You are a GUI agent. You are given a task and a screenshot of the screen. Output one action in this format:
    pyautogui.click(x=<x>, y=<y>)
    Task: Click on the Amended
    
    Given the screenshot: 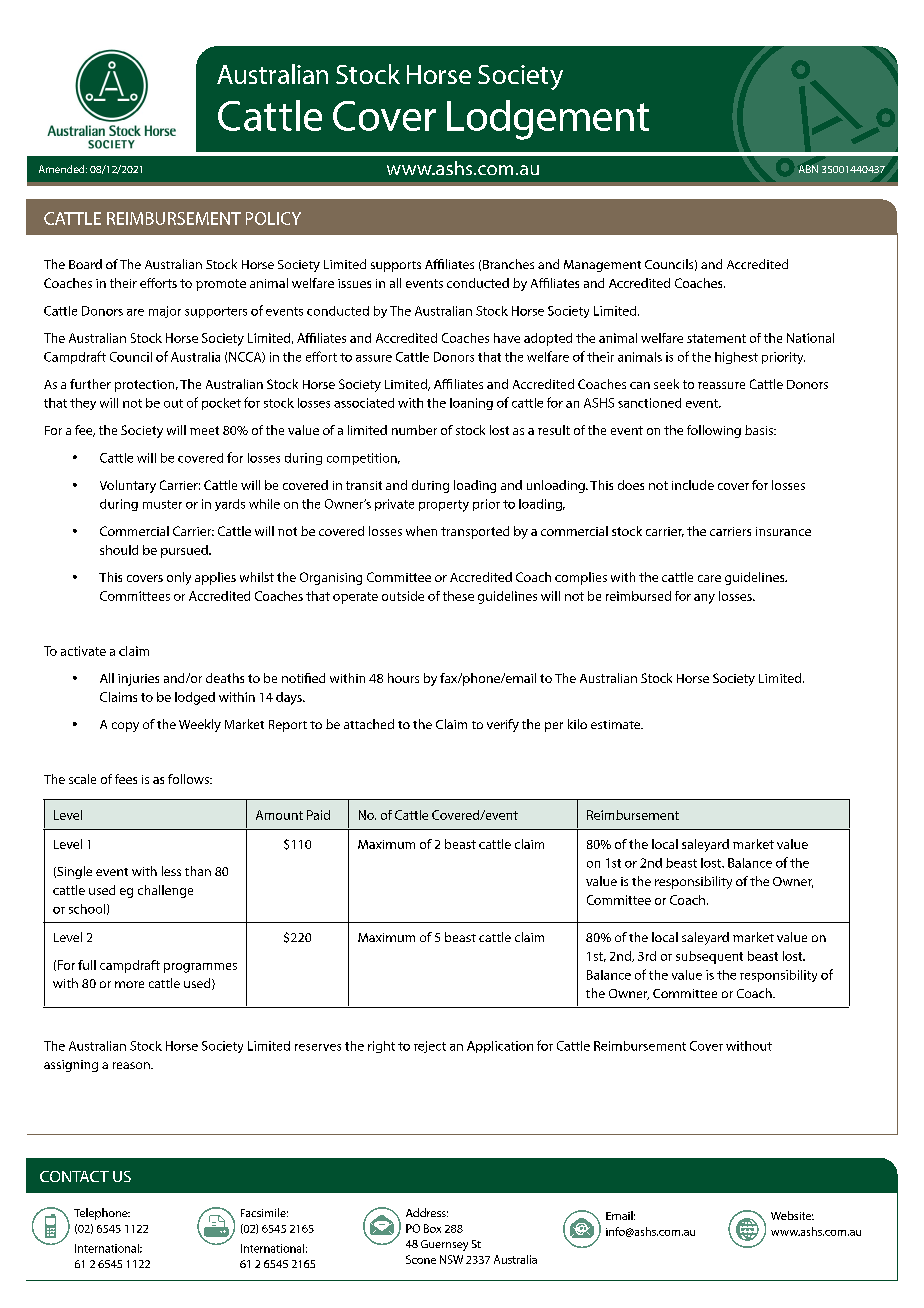 What is the action you would take?
    pyautogui.click(x=63, y=169)
